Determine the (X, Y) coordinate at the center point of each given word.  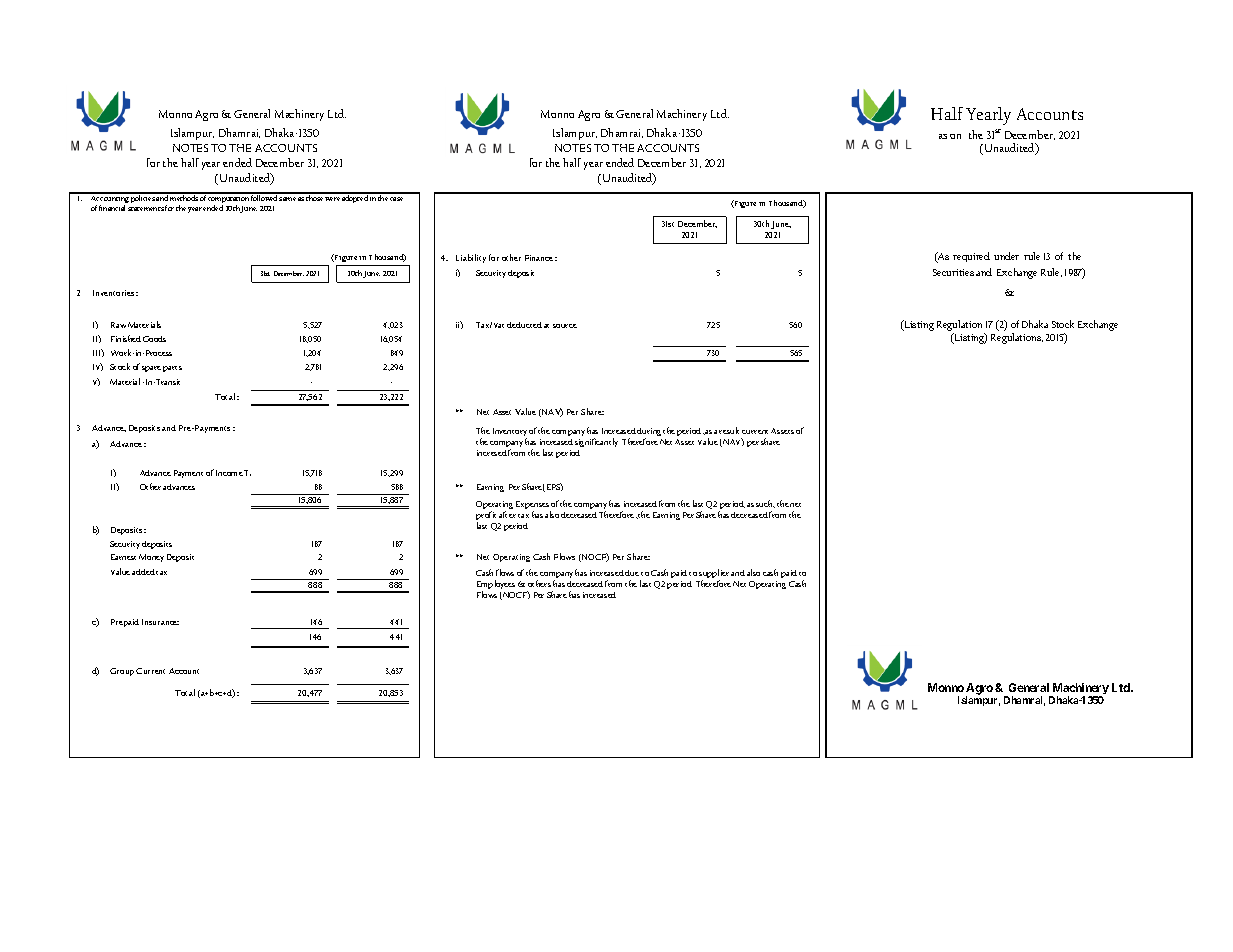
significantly (596, 442)
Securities (953, 272)
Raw (118, 325)
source (565, 326)
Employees (496, 586)
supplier (714, 575)
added (143, 572)
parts (172, 369)
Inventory (510, 433)
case (396, 199)
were (332, 199)
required (971, 257)
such (765, 504)
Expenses (533, 506)
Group (122, 672)
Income (229, 473)
